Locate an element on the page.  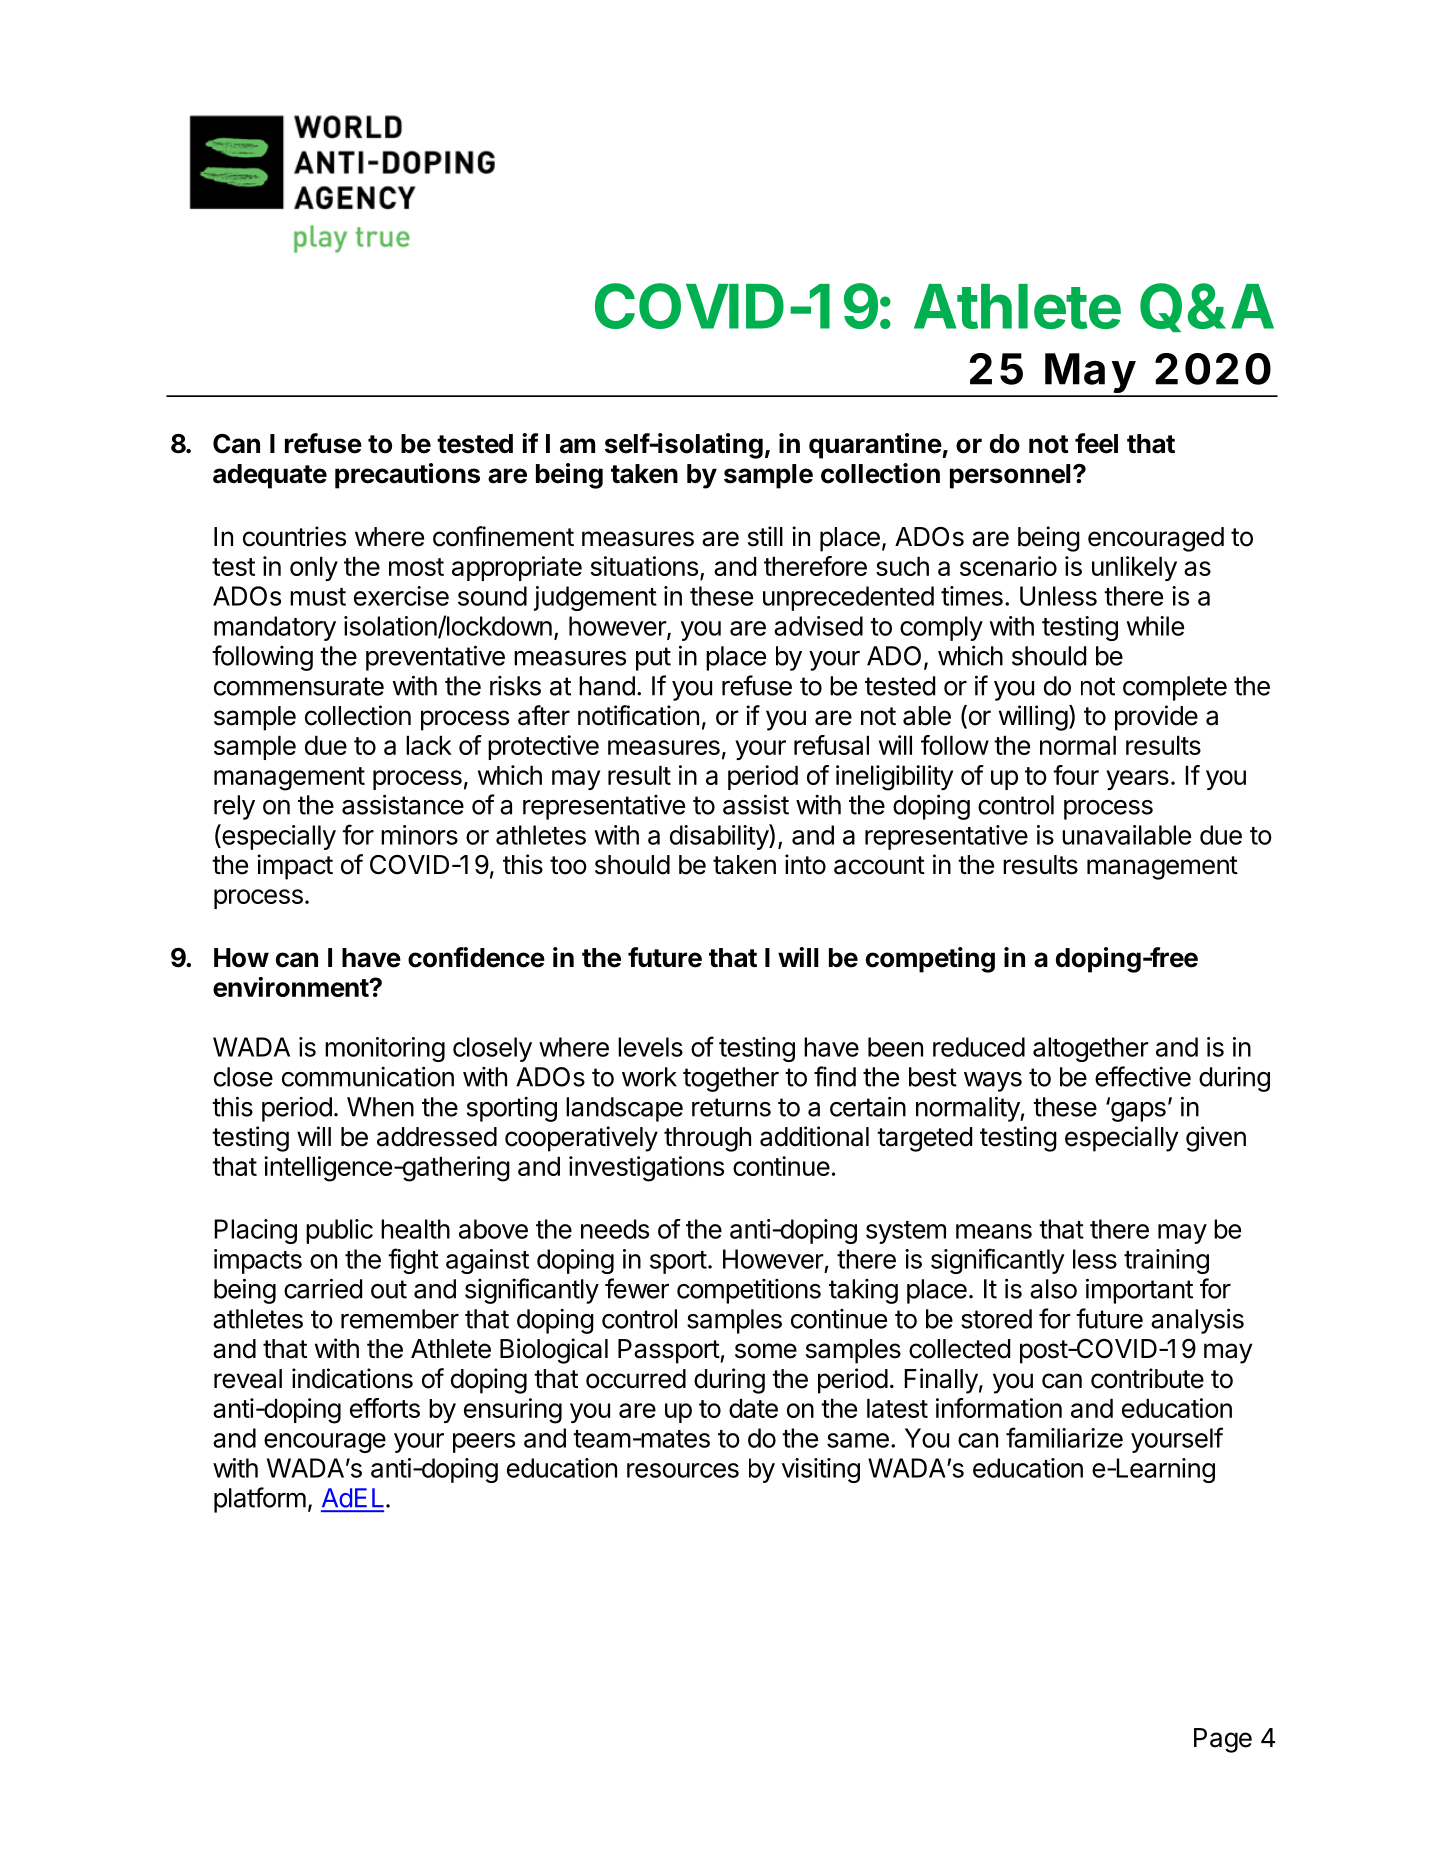
training is located at coordinates (1166, 1261).
